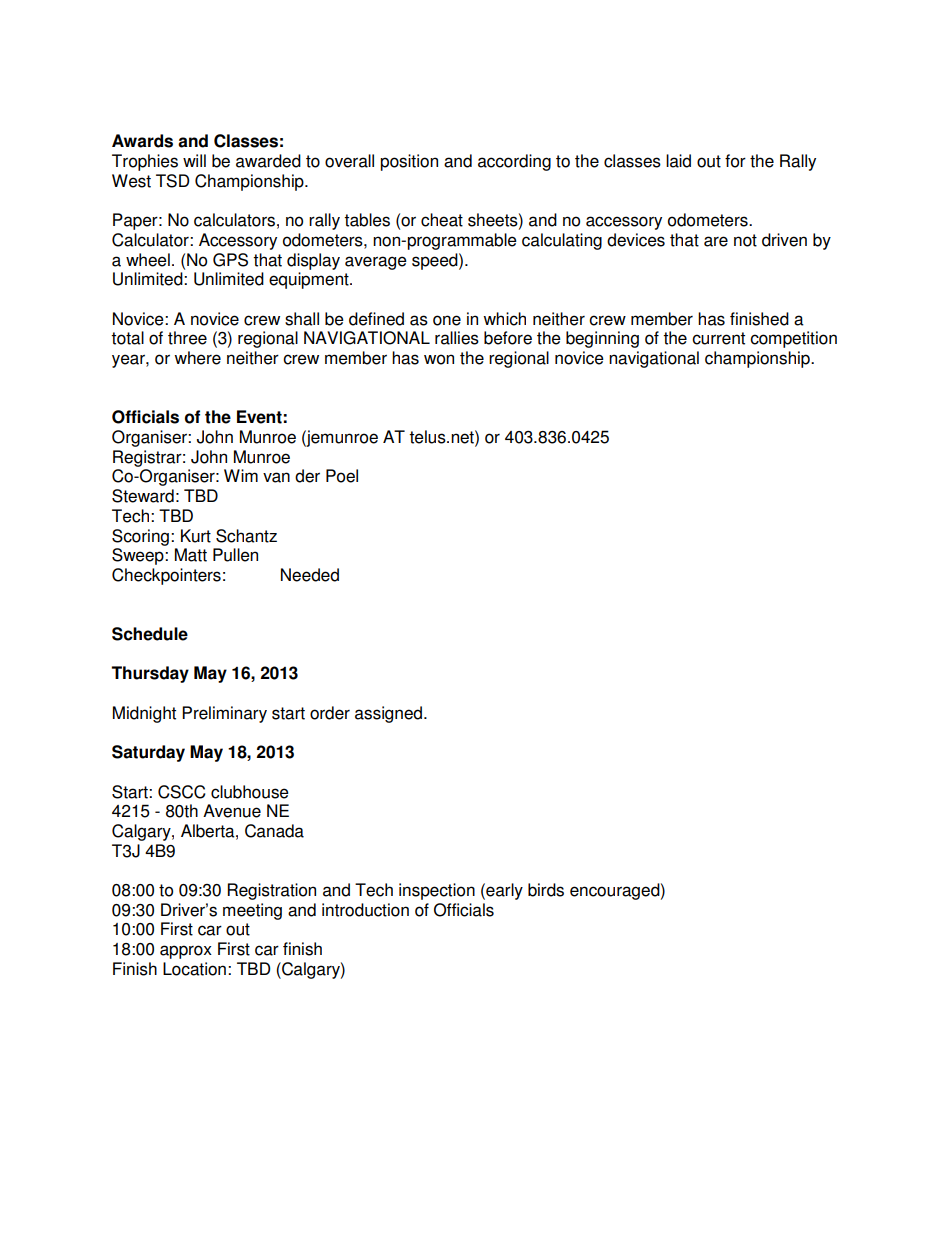 This screenshot has width=952, height=1233. Describe the element at coordinates (194, 160) in the screenshot. I see `will` at that location.
